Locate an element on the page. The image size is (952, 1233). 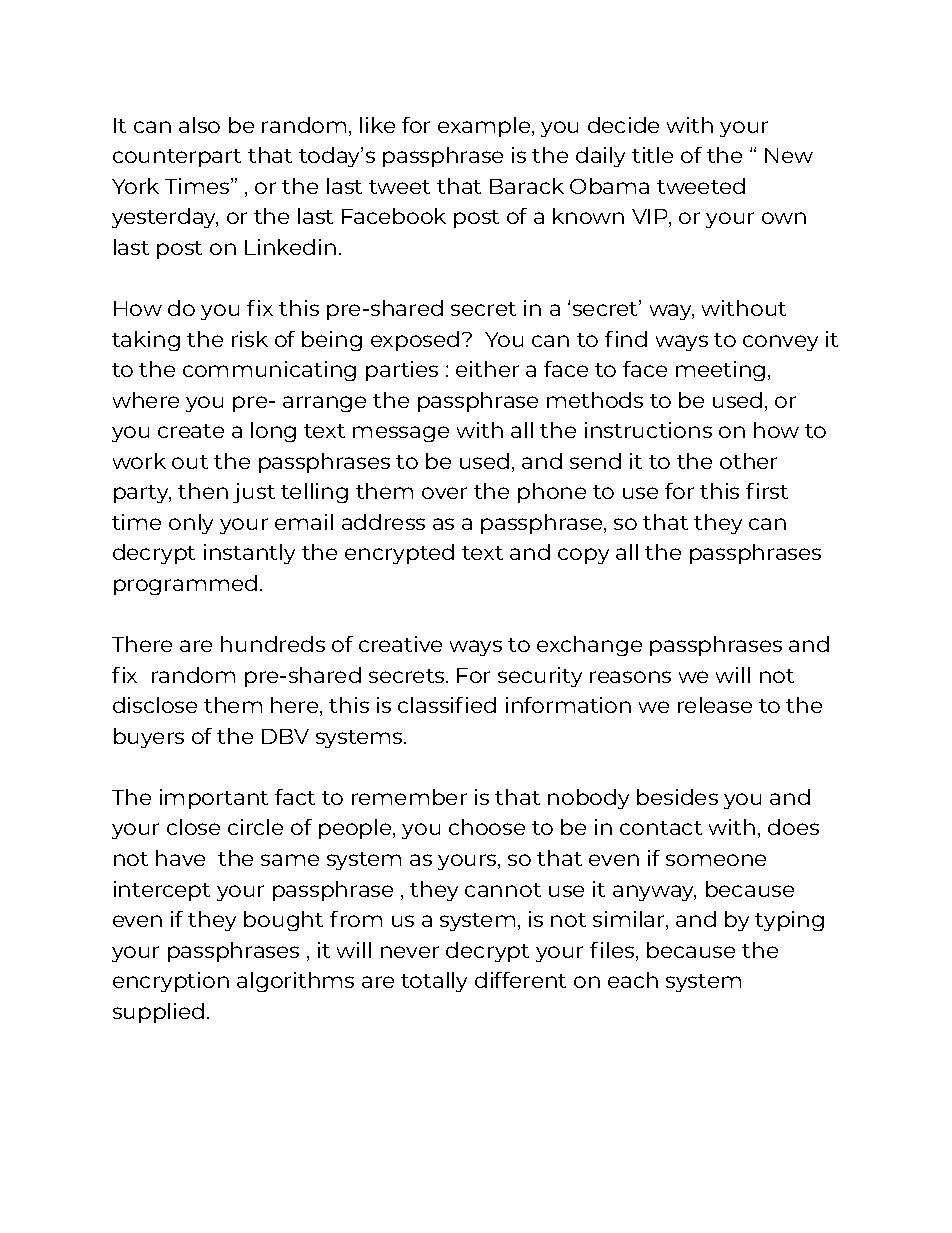
release is located at coordinates (715, 705).
